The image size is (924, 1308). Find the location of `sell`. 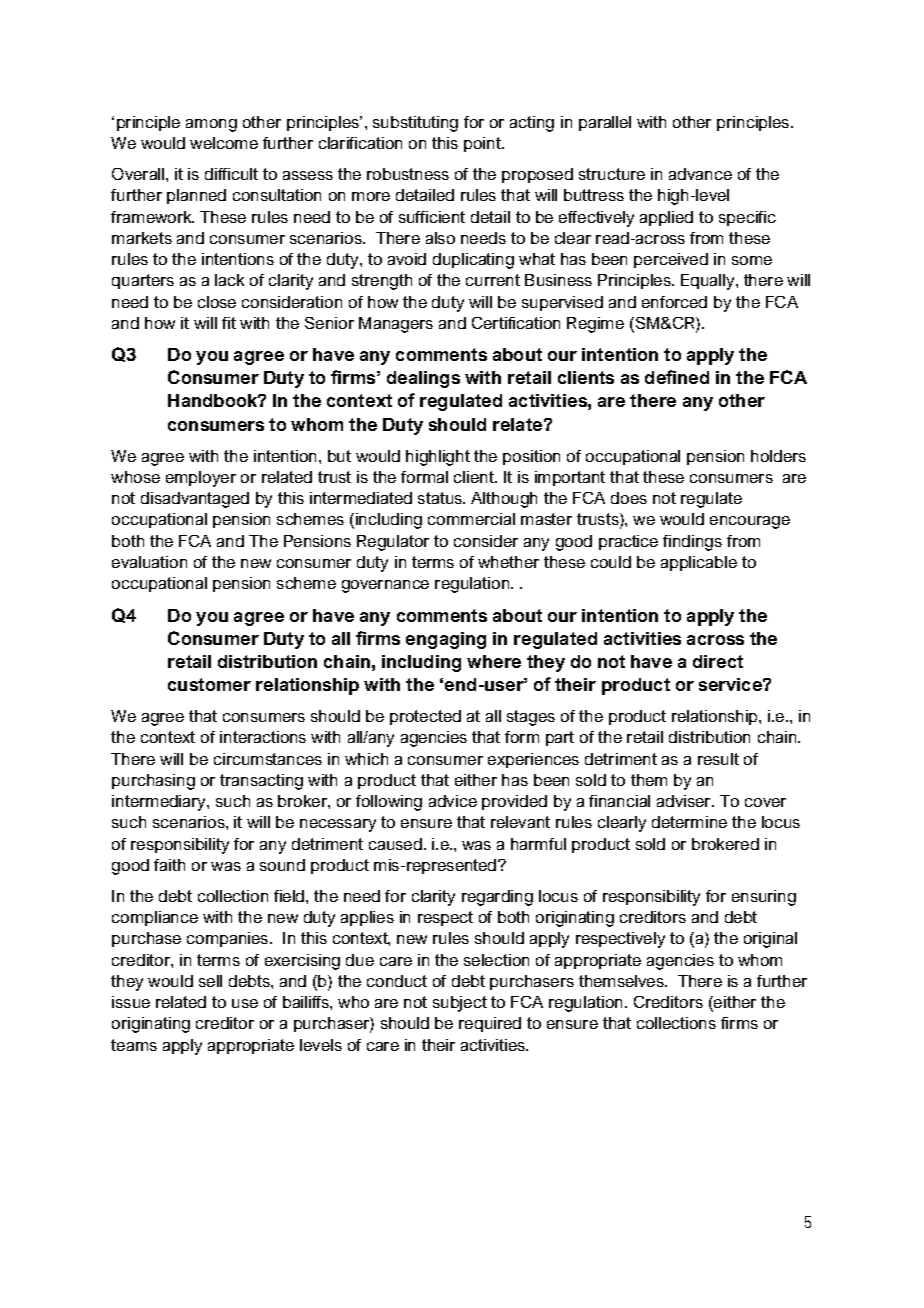

sell is located at coordinates (210, 981).
